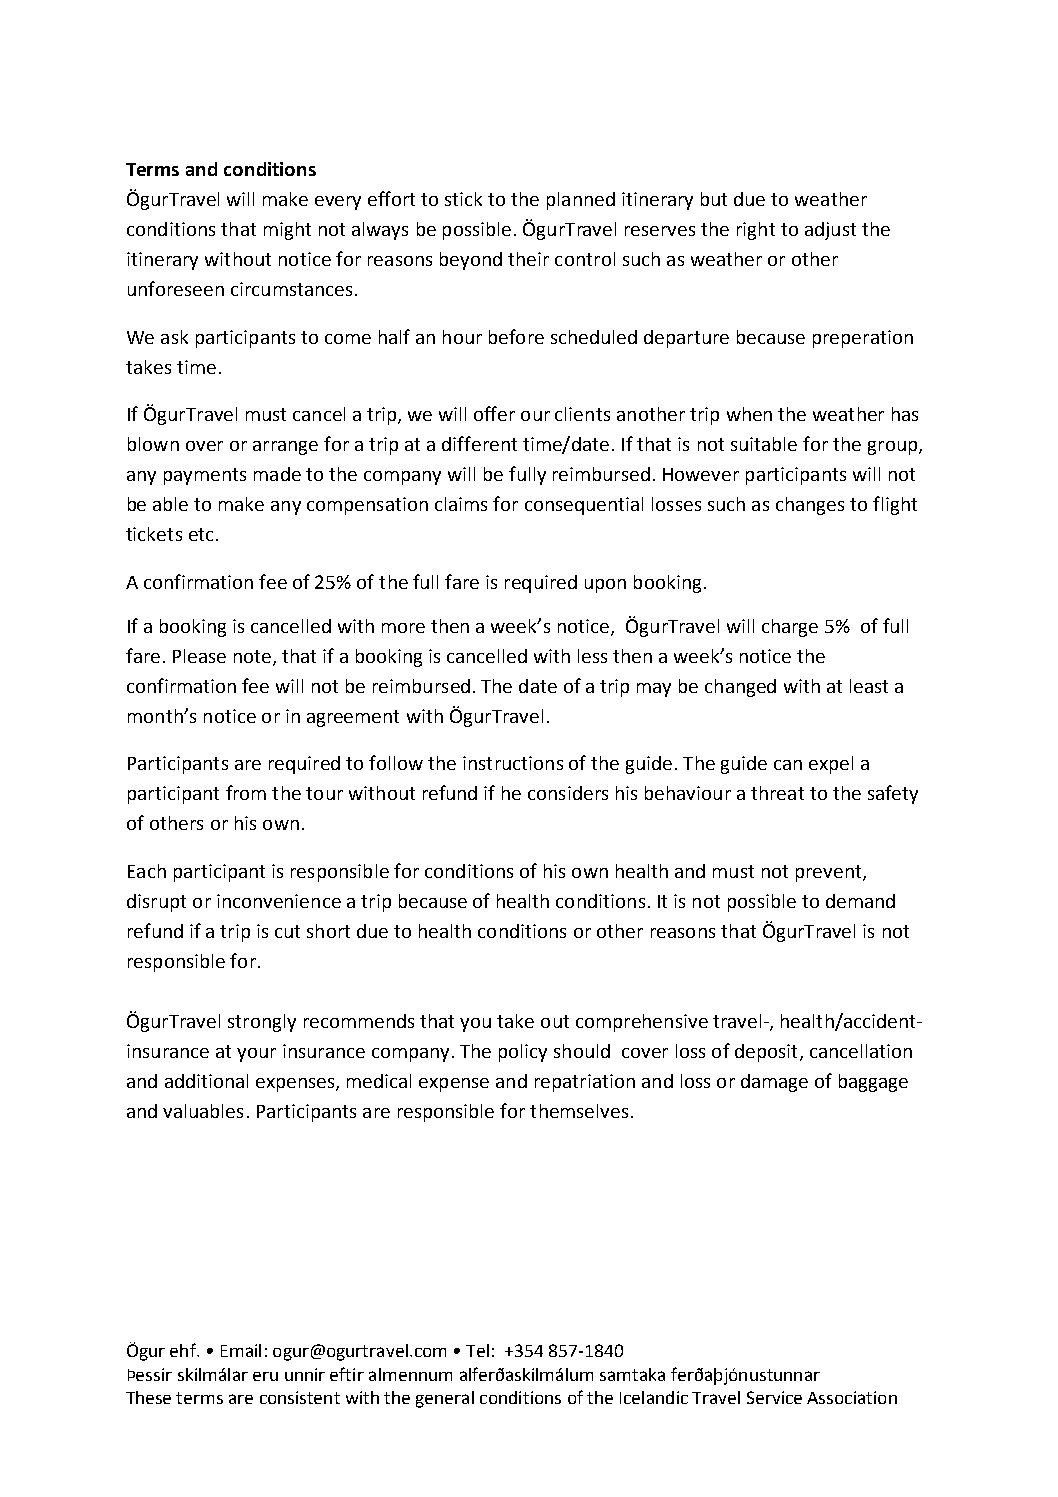 The image size is (1058, 1497). I want to click on deposit, so click(766, 1053).
